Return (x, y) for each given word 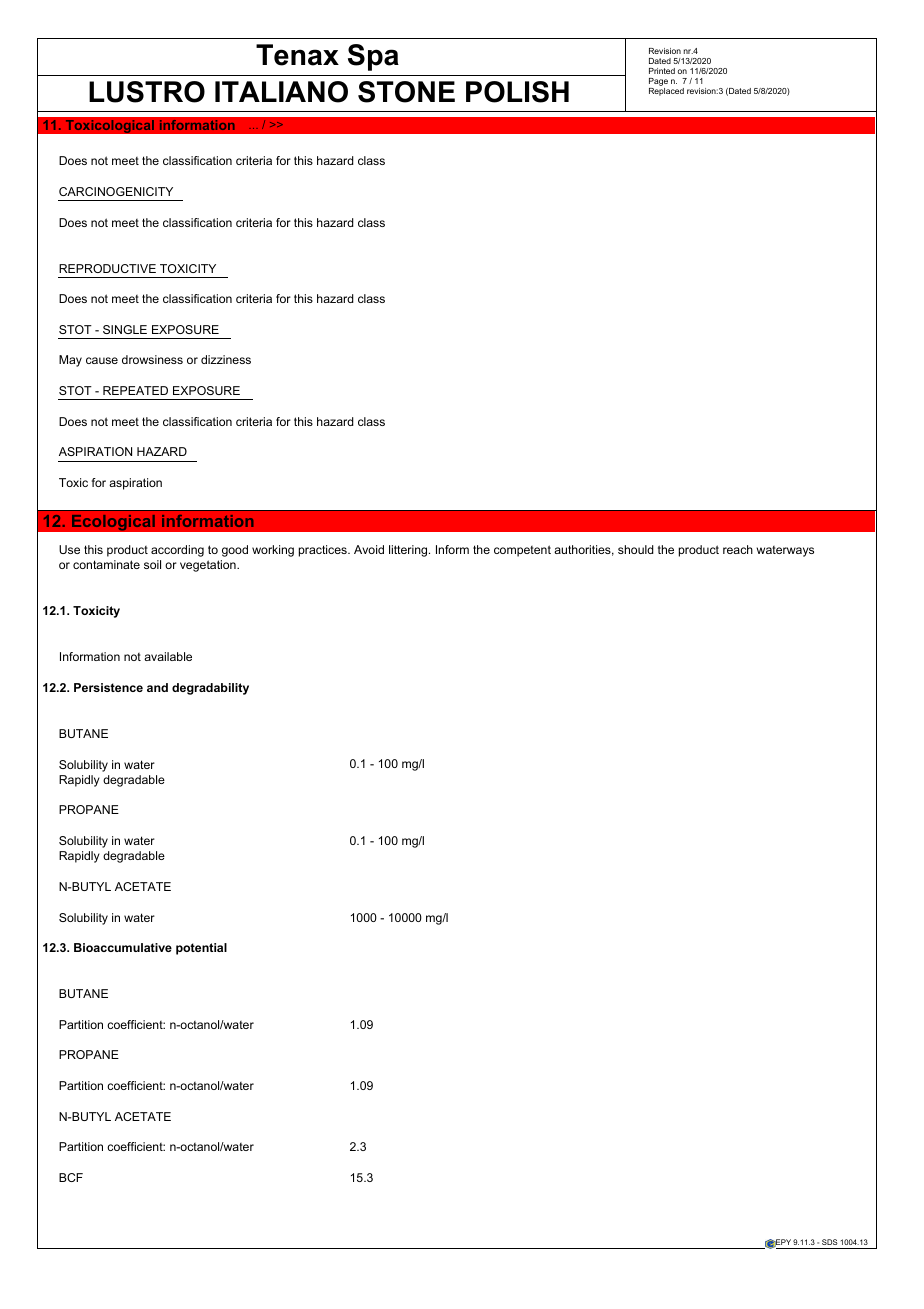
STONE (406, 92)
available (168, 656)
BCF (71, 1177)
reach (738, 549)
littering (409, 551)
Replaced (666, 90)
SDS (830, 1242)
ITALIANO (281, 92)
